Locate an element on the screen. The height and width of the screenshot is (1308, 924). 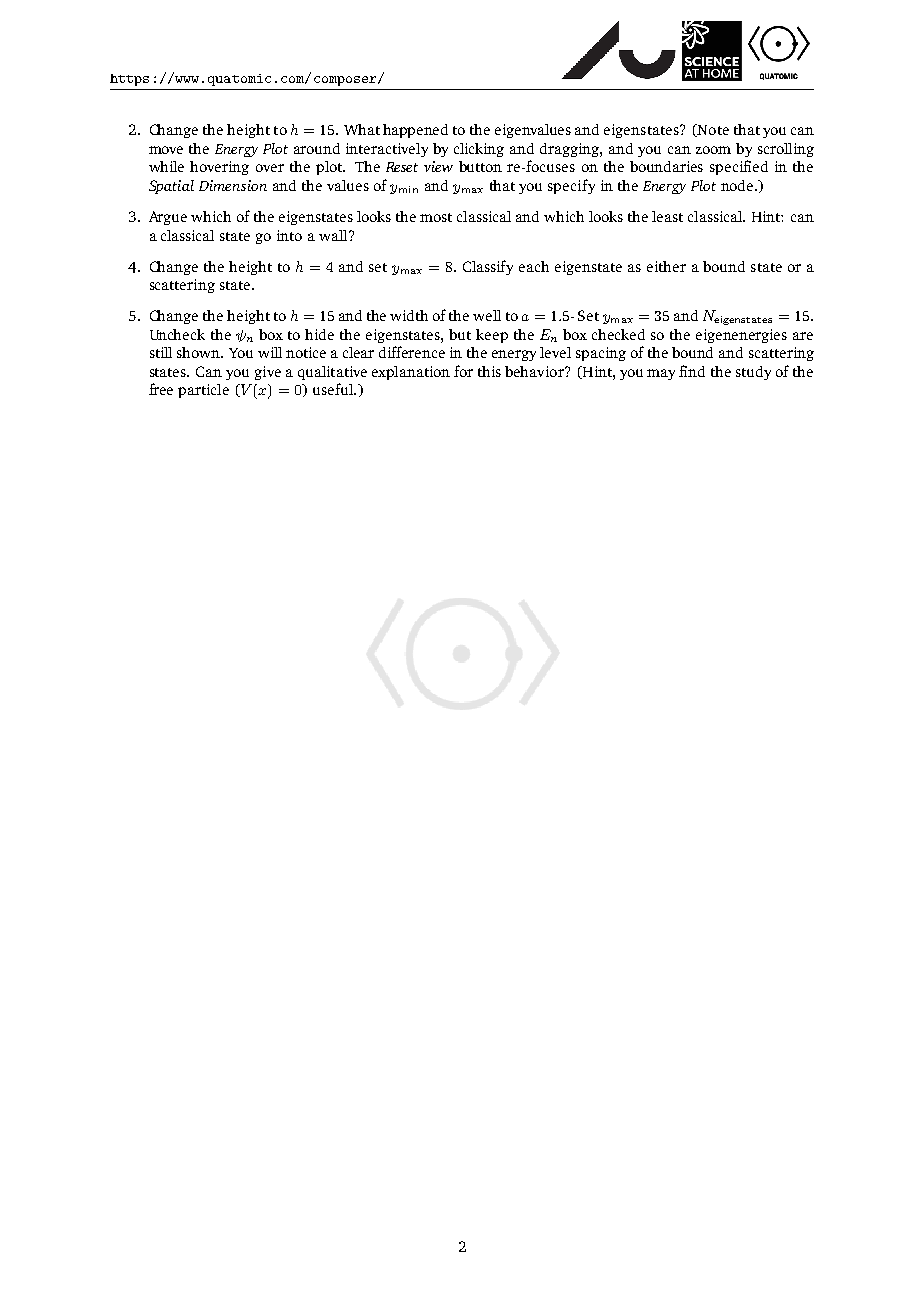
Note is located at coordinates (712, 130).
